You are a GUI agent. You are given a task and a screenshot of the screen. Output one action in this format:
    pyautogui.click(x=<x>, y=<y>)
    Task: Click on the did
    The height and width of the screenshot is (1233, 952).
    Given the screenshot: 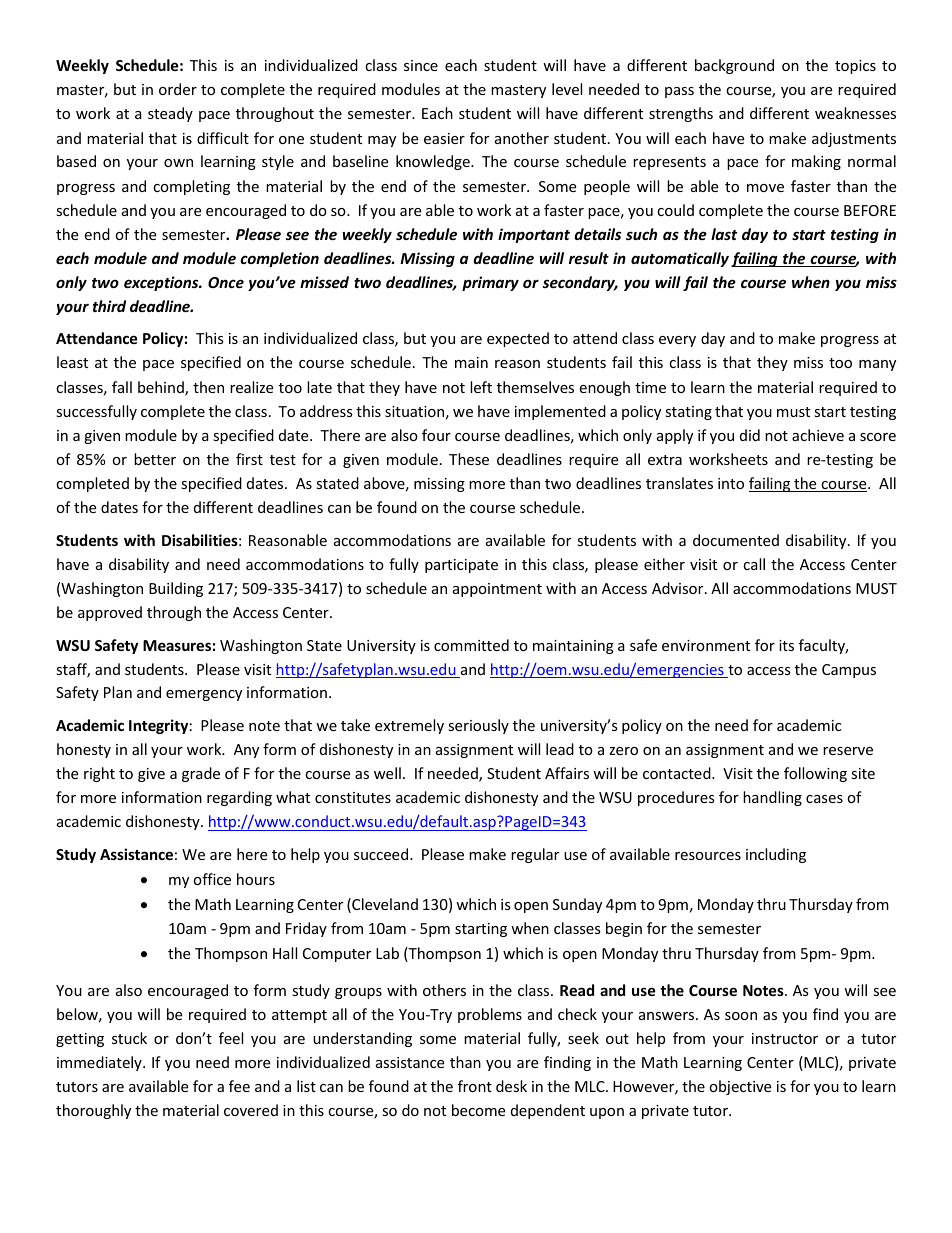 What is the action you would take?
    pyautogui.click(x=750, y=435)
